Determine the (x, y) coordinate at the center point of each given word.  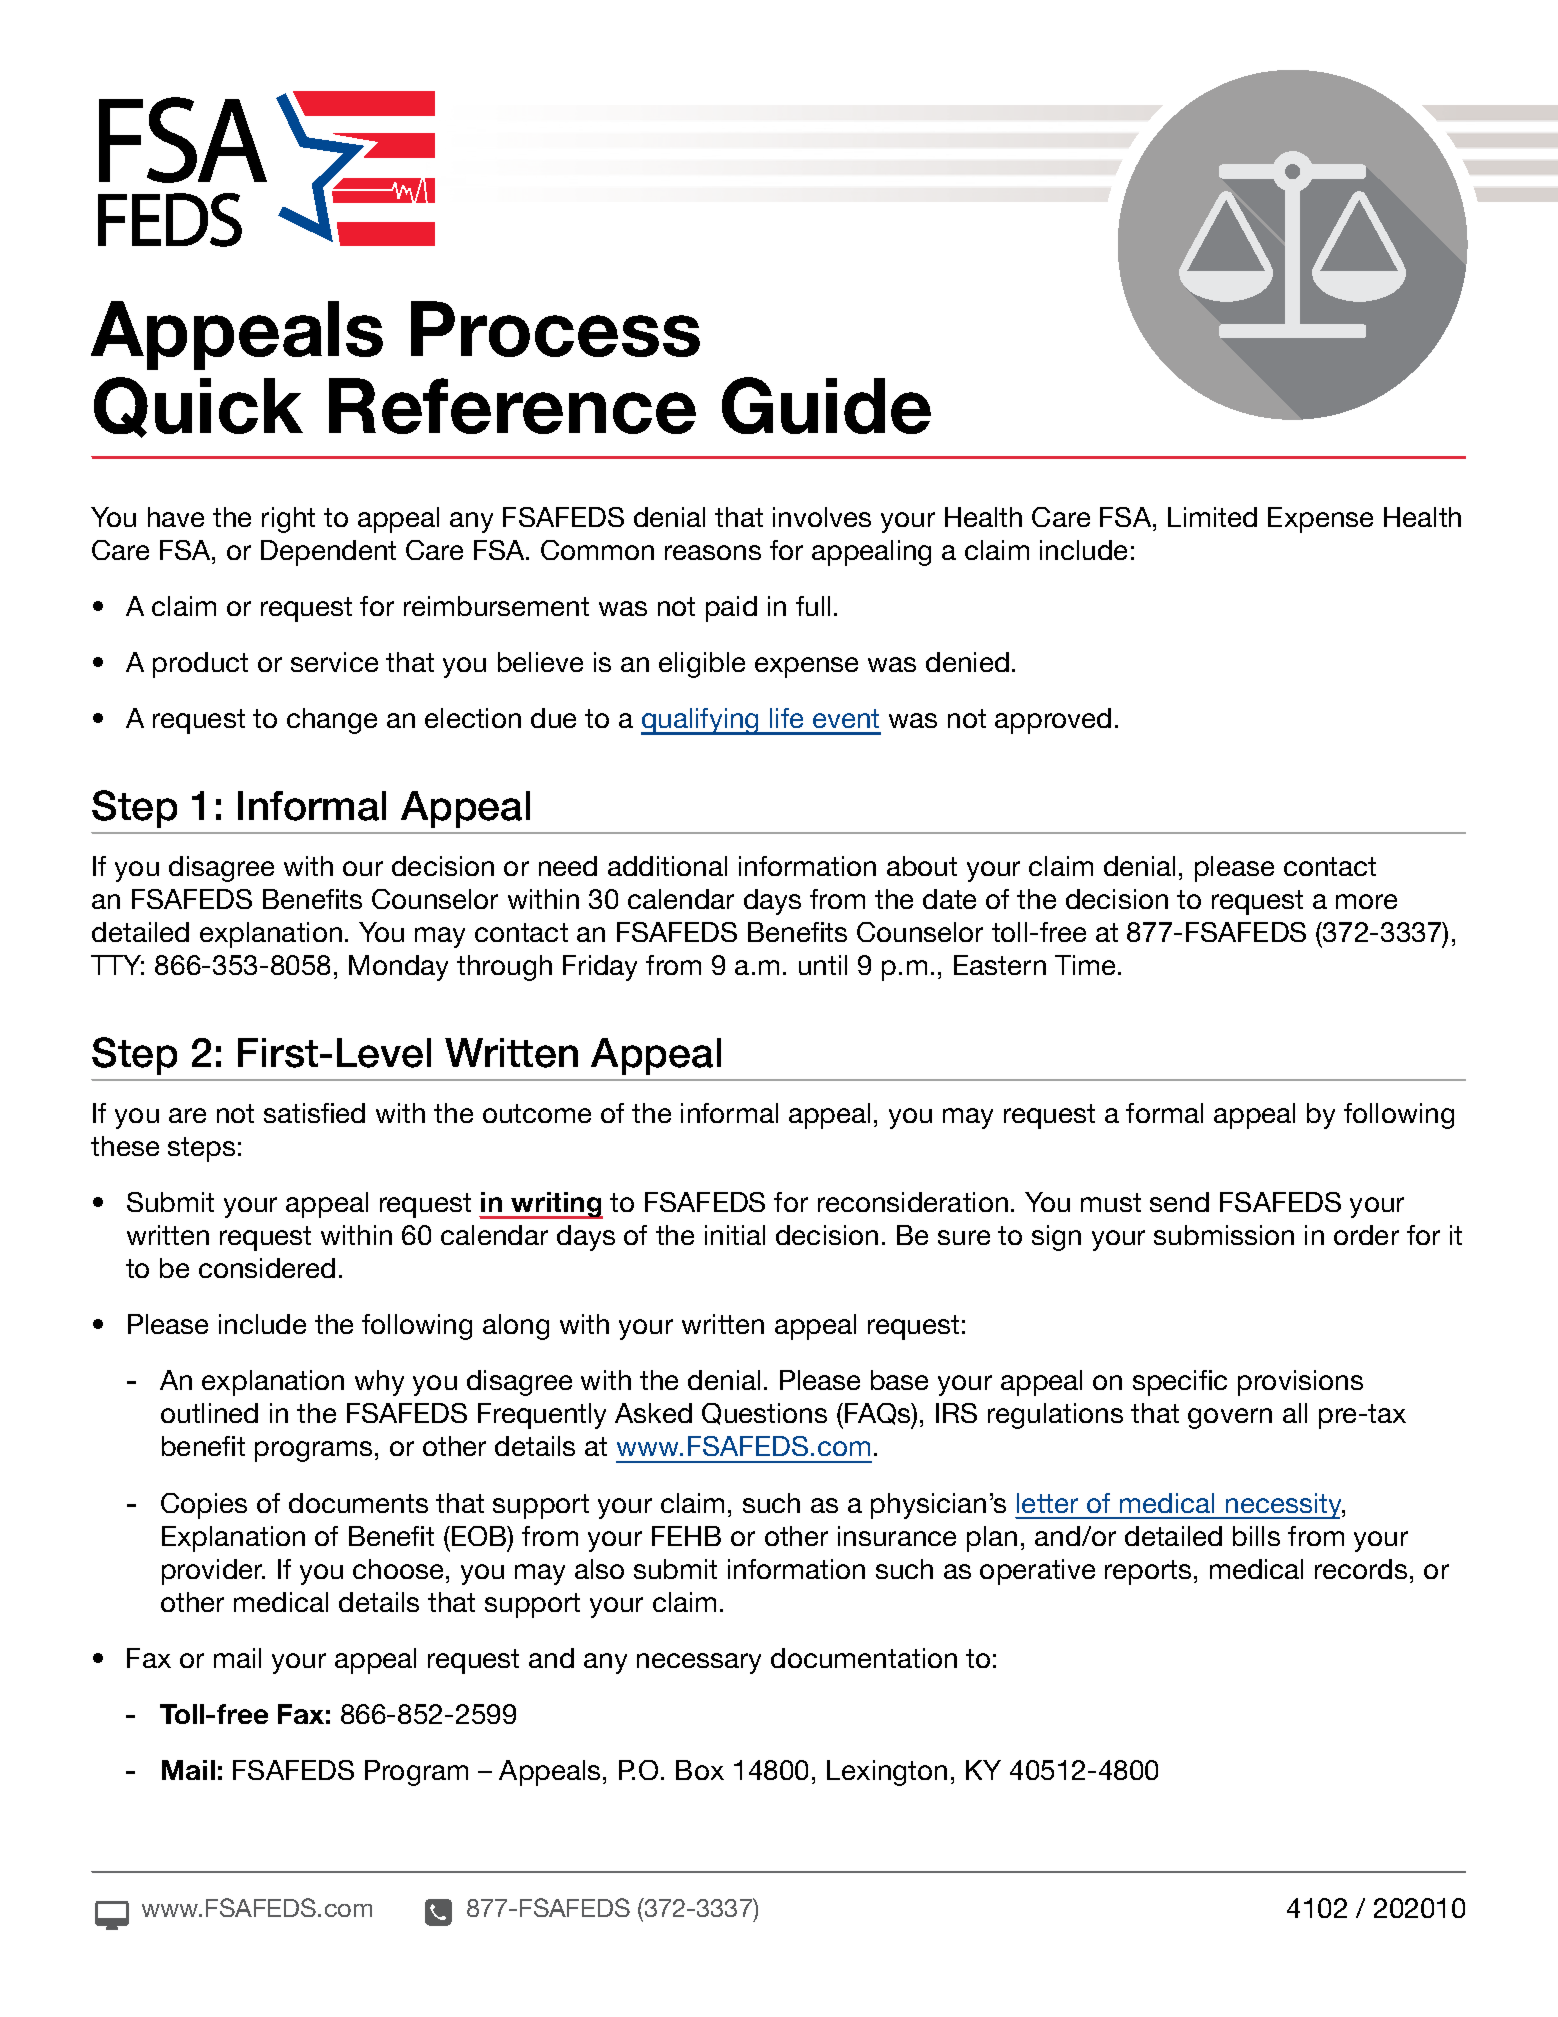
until (823, 965)
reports (1148, 1572)
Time (1087, 965)
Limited (1212, 517)
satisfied (314, 1113)
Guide (826, 405)
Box (700, 1770)
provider (213, 1572)
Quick (198, 407)
